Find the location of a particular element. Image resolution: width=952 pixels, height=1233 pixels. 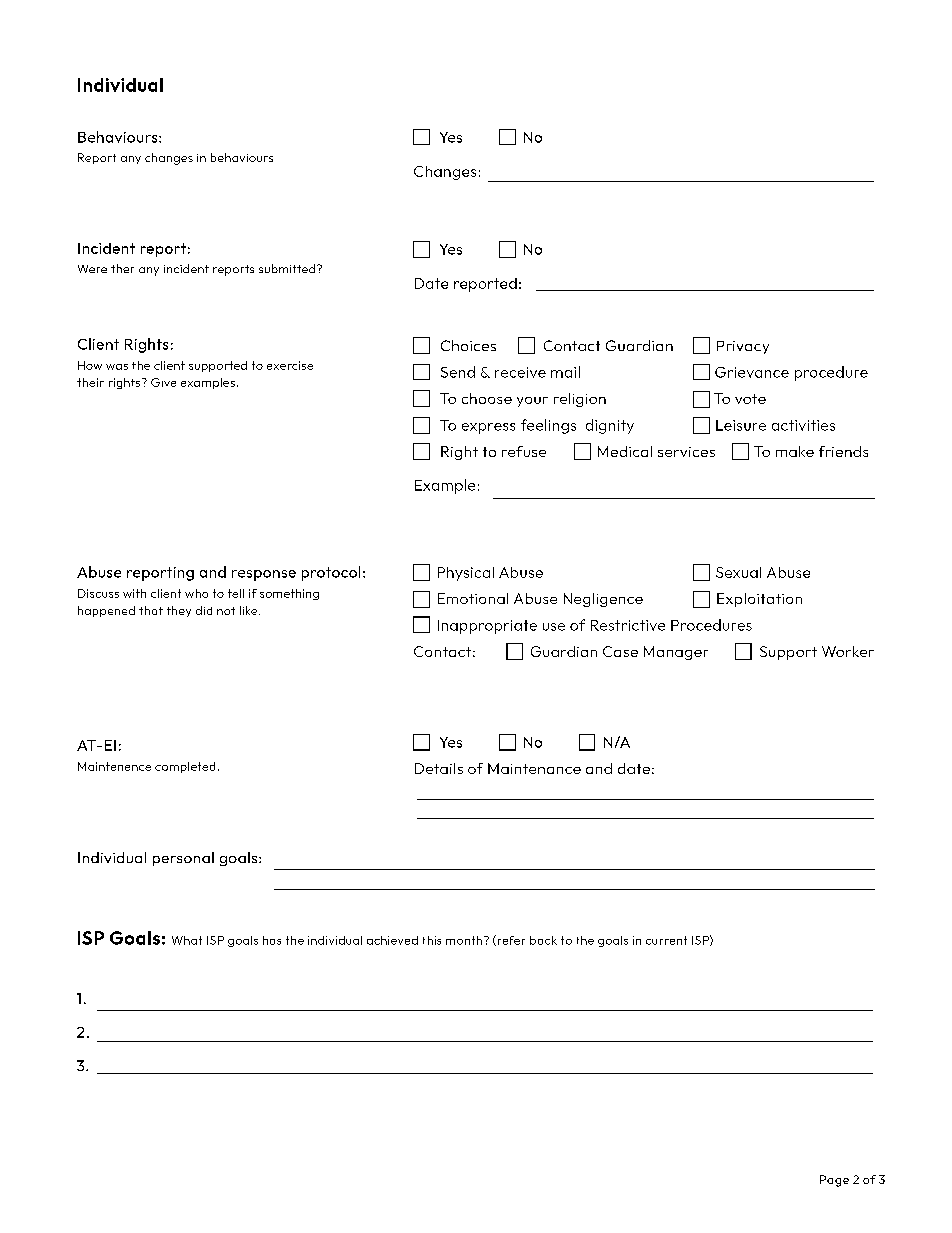

current is located at coordinates (666, 940).
